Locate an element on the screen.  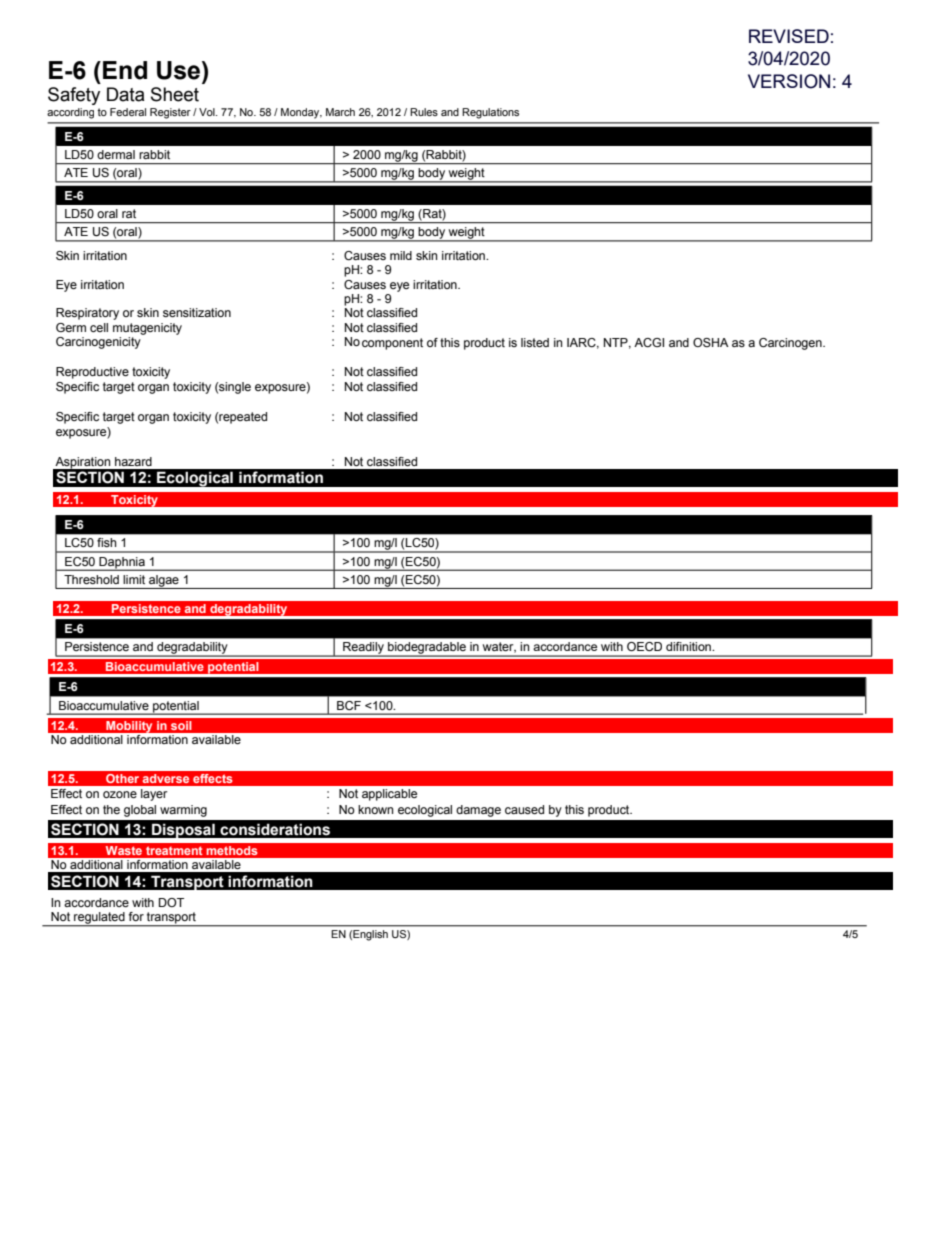
OECD is located at coordinates (644, 646).
